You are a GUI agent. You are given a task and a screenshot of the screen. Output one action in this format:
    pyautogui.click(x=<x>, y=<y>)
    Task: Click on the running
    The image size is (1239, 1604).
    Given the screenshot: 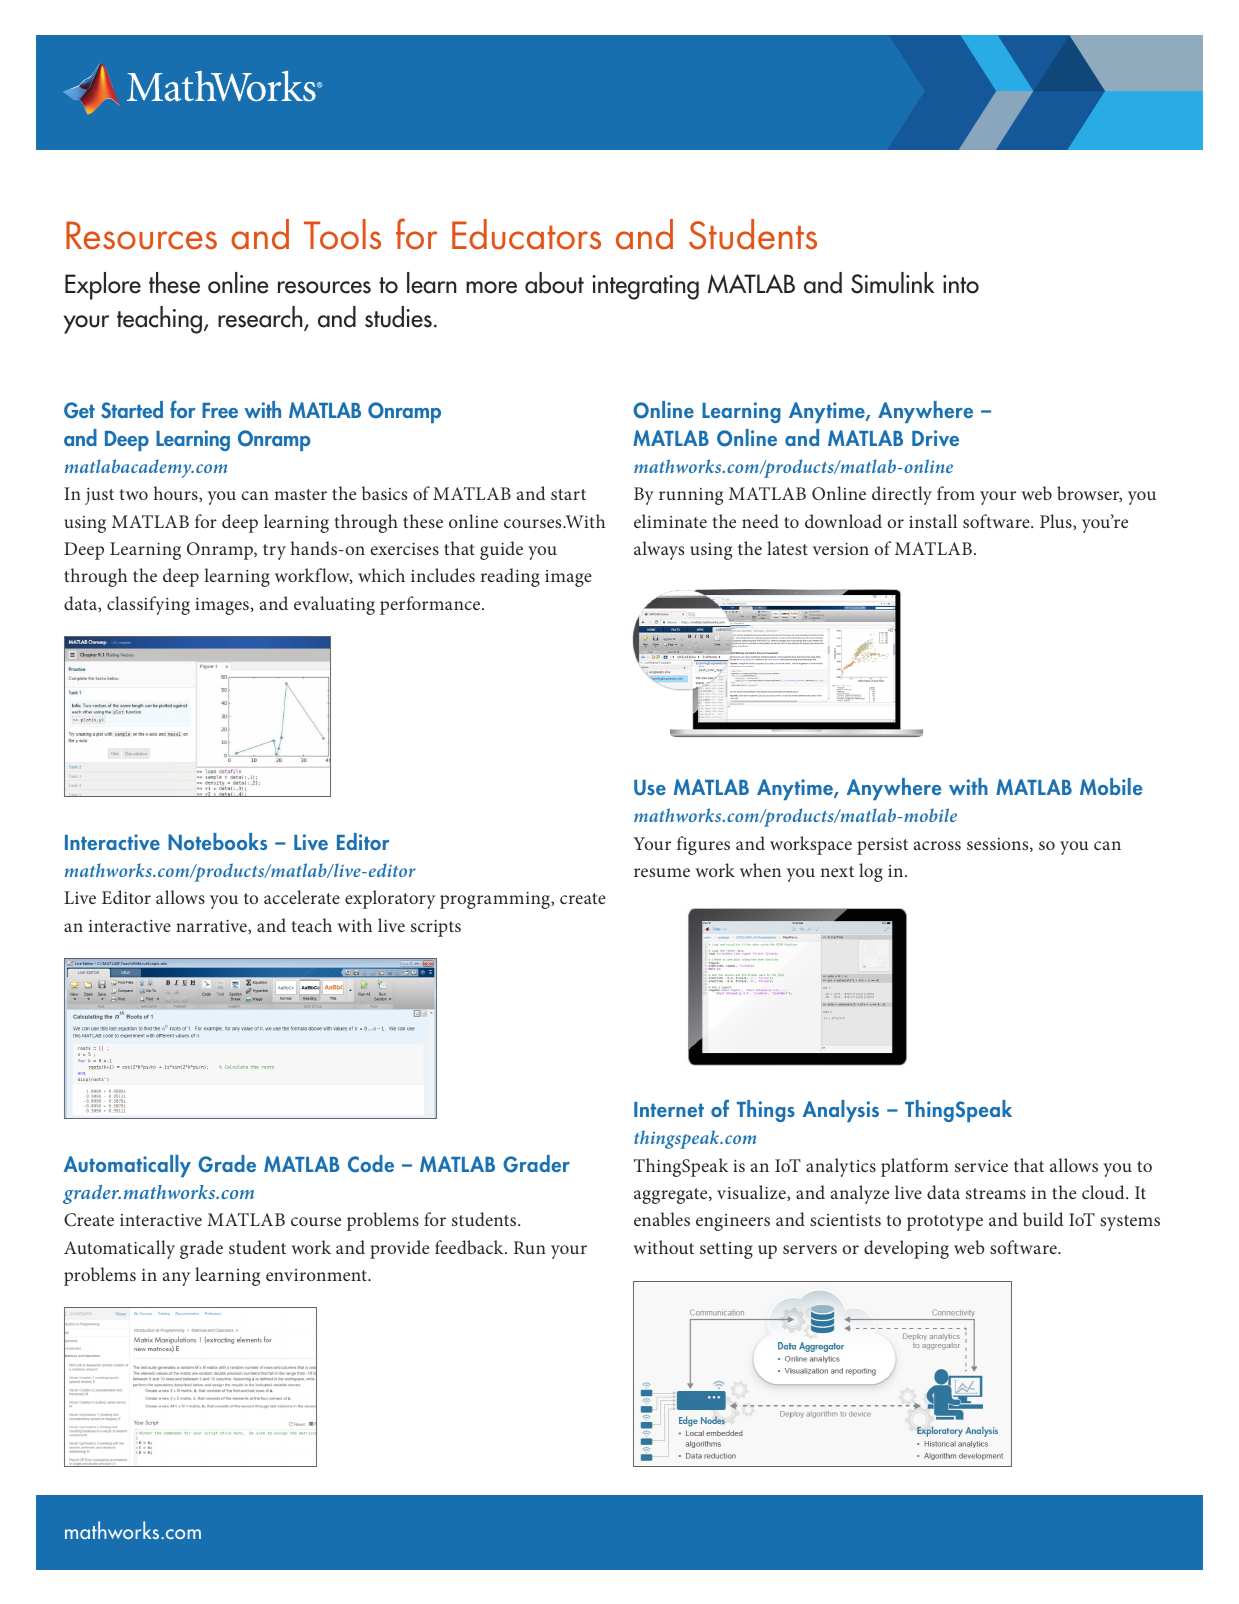 What is the action you would take?
    pyautogui.click(x=691, y=496)
